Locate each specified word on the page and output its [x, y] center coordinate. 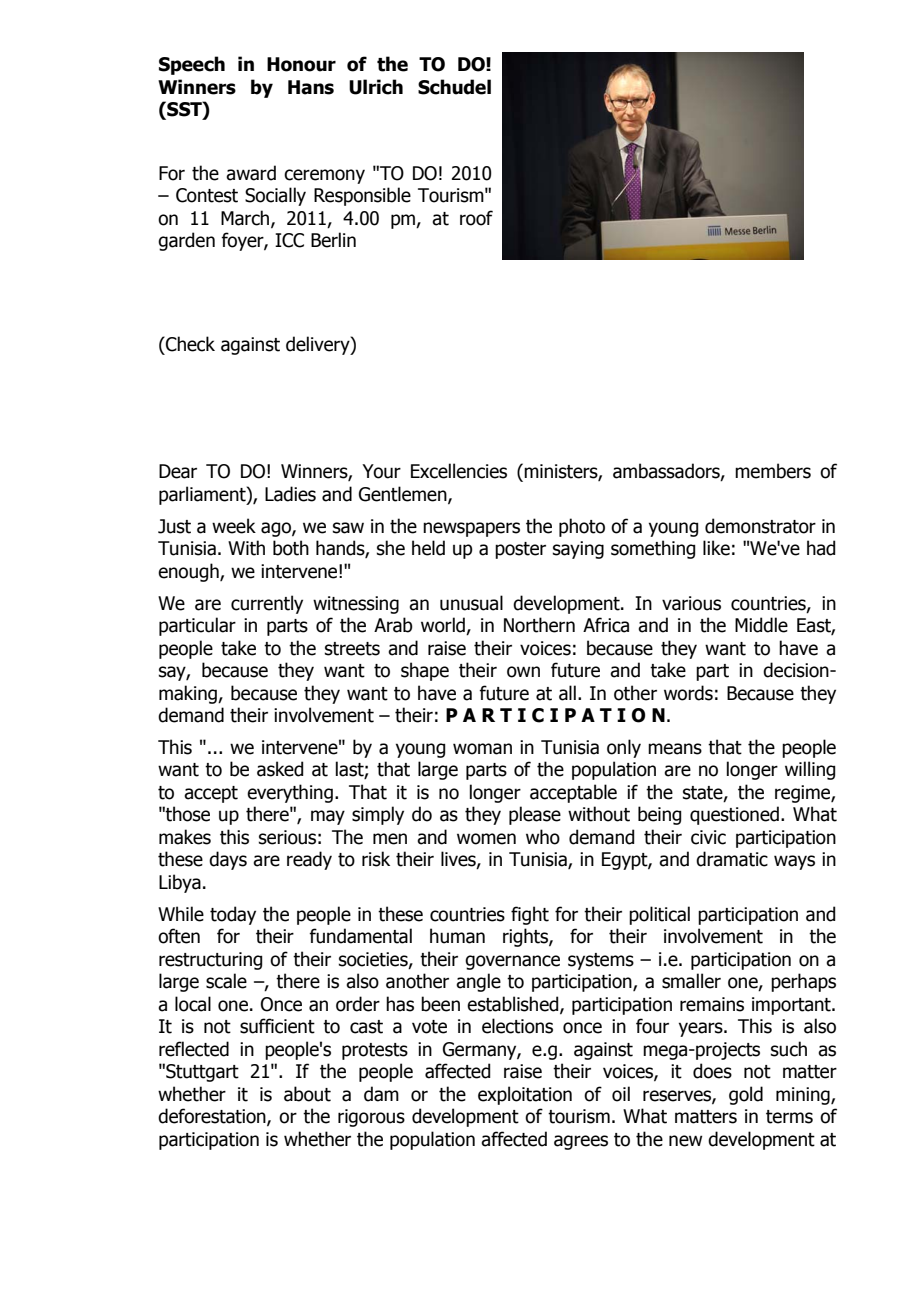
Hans [311, 87]
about [307, 1094]
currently [267, 604]
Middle [761, 625]
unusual [471, 603]
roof [476, 218]
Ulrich [376, 87]
